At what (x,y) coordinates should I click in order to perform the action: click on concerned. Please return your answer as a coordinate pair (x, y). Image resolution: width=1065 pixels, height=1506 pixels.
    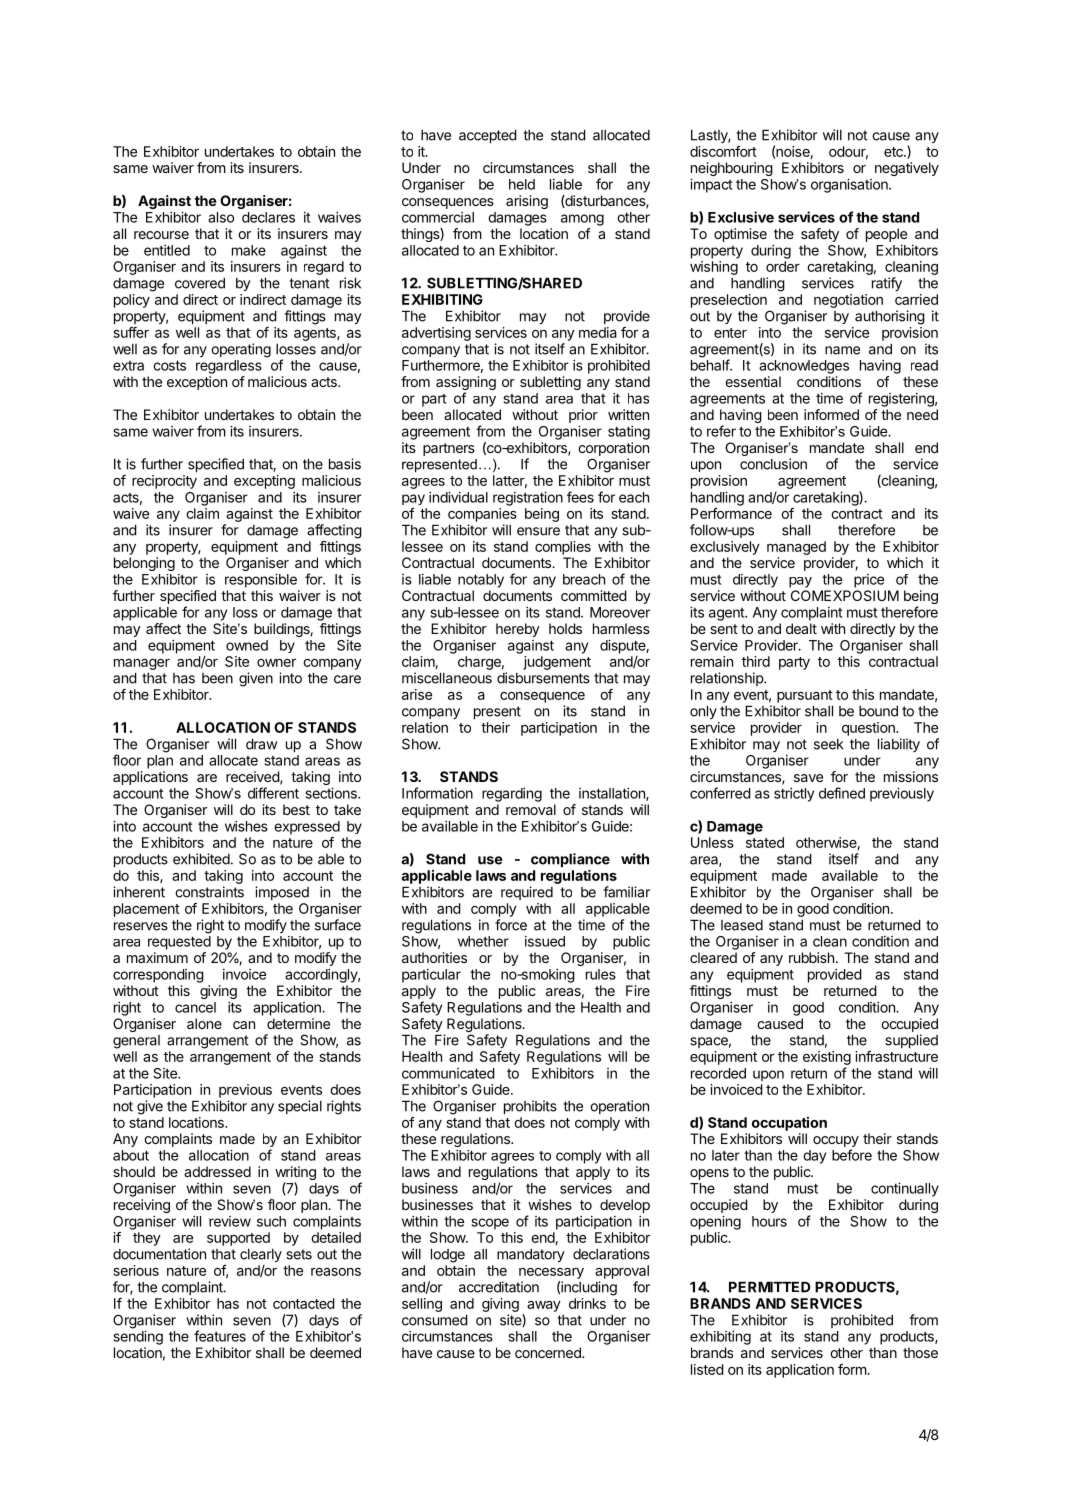
    Looking at the image, I should click on (549, 1352).
